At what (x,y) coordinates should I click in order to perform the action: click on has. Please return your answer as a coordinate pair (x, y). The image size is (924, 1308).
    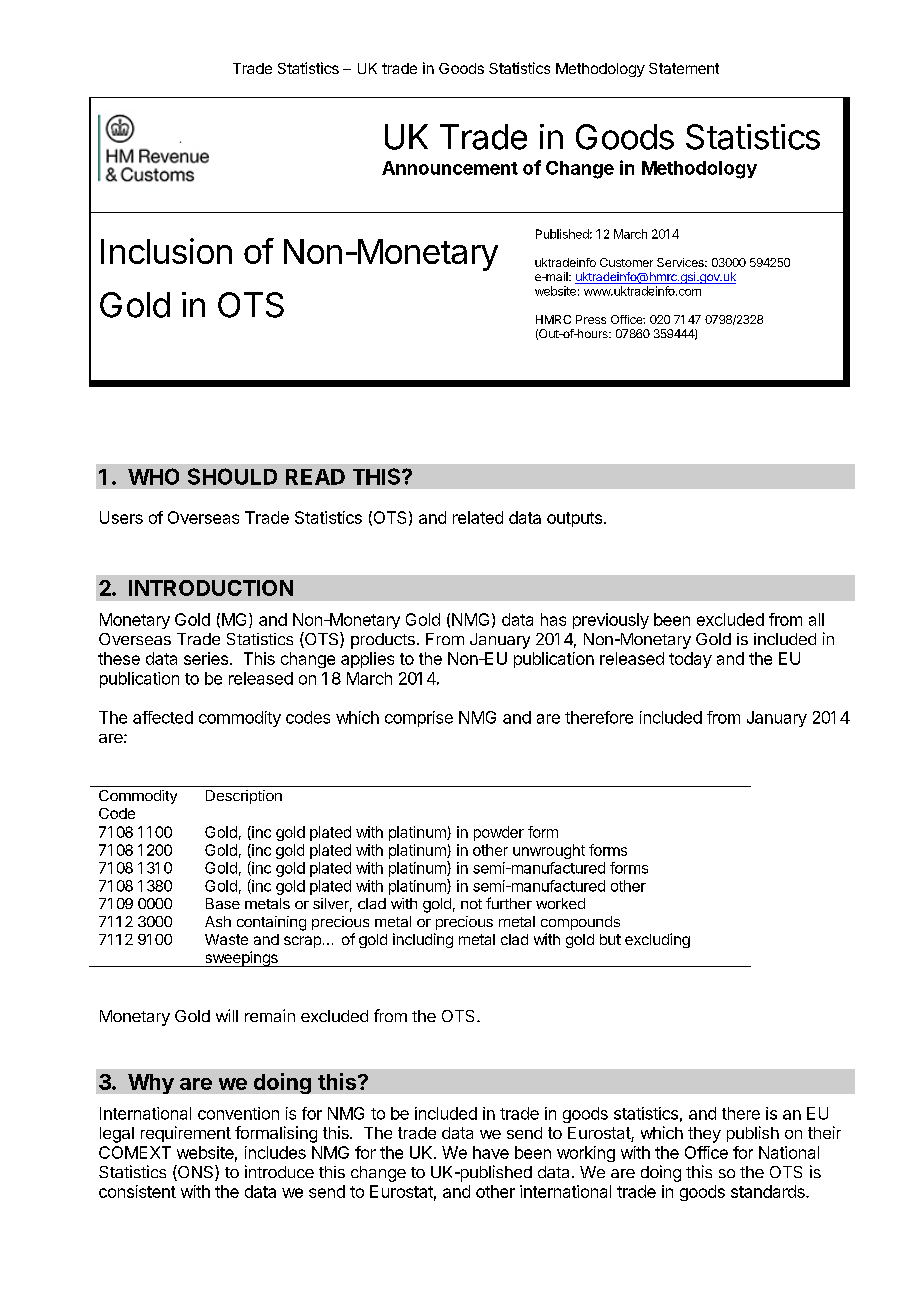
    Looking at the image, I should click on (553, 619).
